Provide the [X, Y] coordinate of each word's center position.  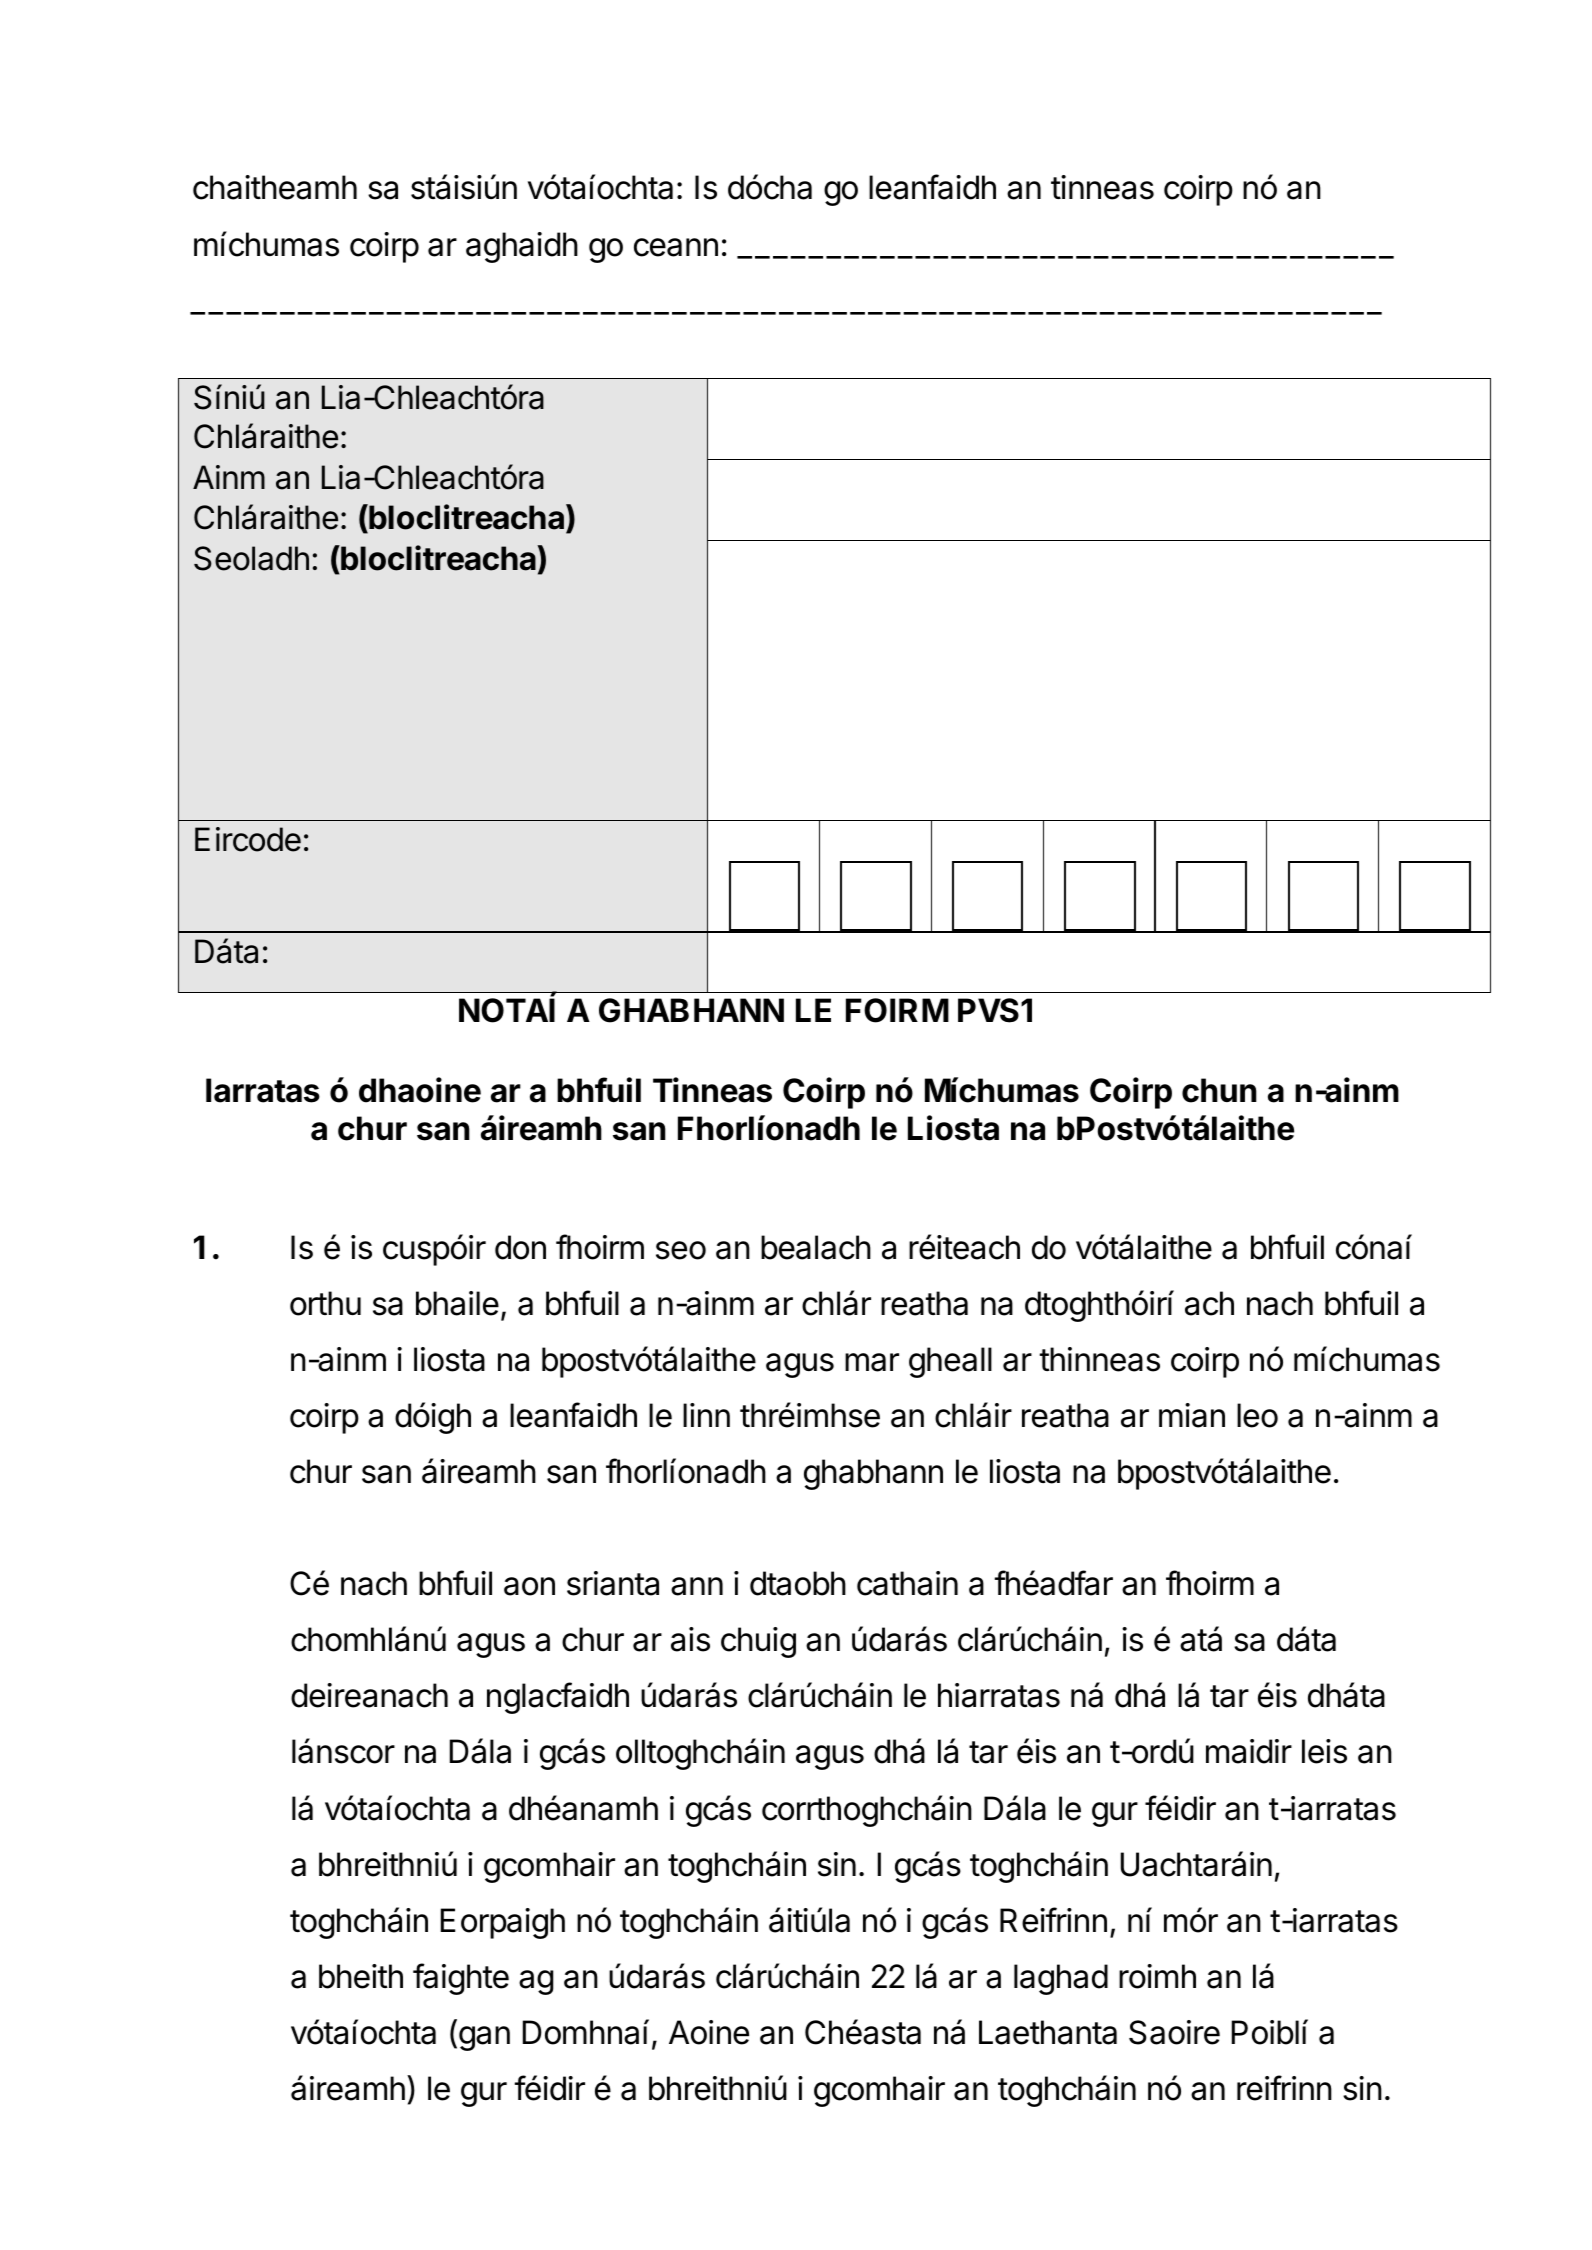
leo [1257, 1415]
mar [872, 1362]
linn [706, 1415]
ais [690, 1639]
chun [1219, 1090]
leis [1324, 1751]
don [520, 1247]
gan [484, 2038]
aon [529, 1586]
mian [1192, 1415]
